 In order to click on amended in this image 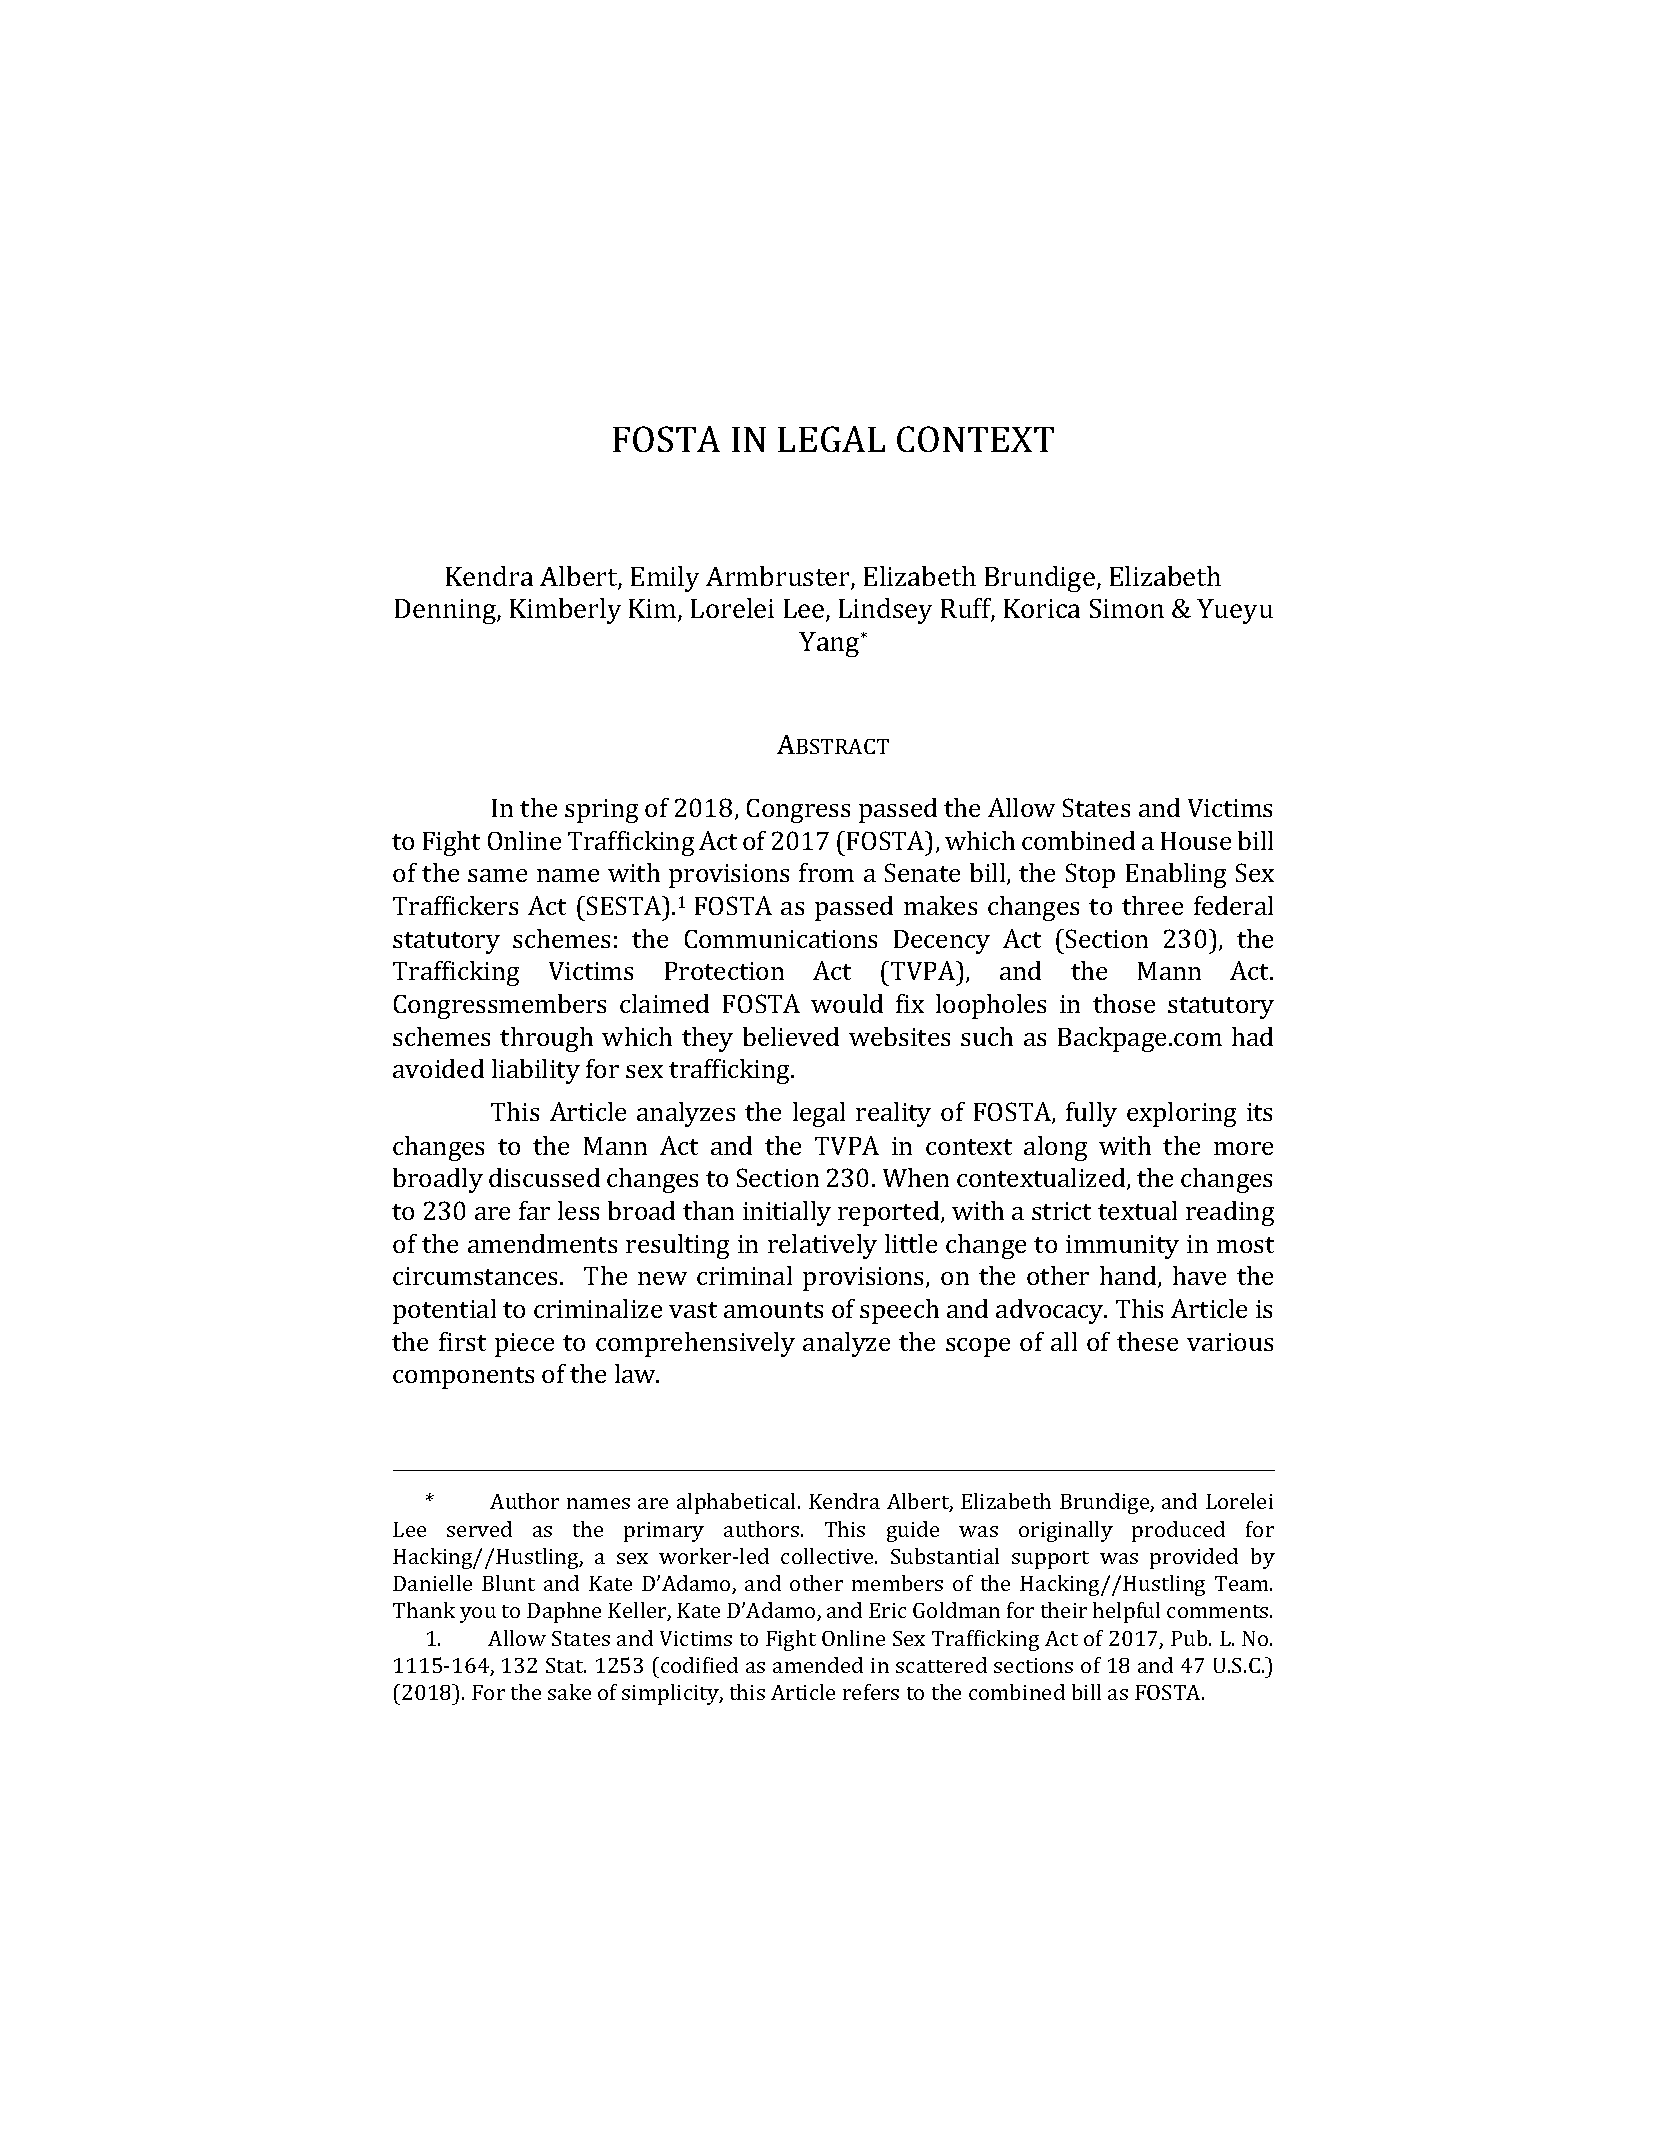, I will do `click(818, 1665)`.
